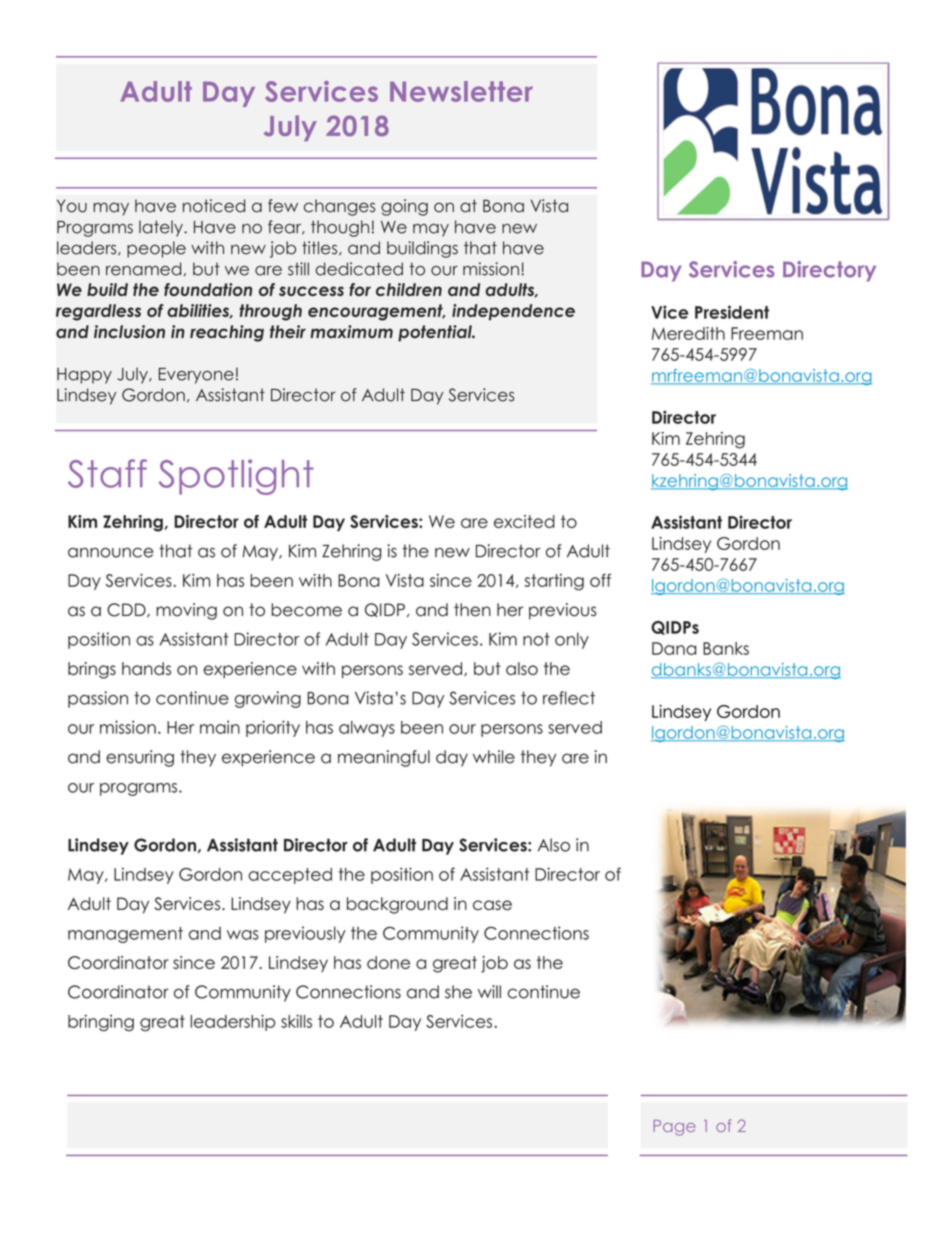  What do you see at coordinates (674, 1128) in the document?
I see `Page` at bounding box center [674, 1128].
